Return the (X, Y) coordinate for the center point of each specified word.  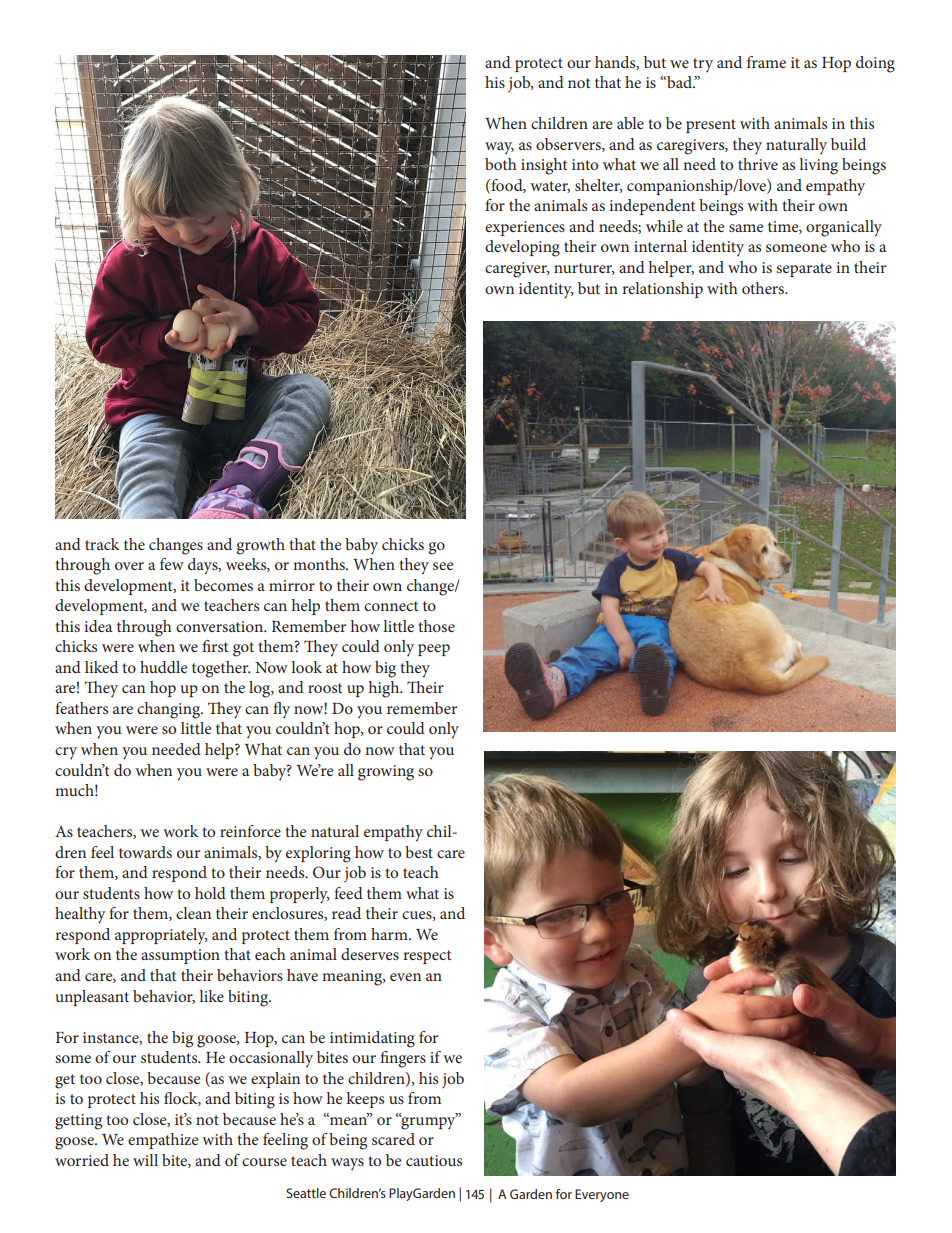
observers (569, 145)
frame (766, 62)
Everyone (602, 1195)
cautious (434, 1160)
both (501, 164)
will (145, 1160)
